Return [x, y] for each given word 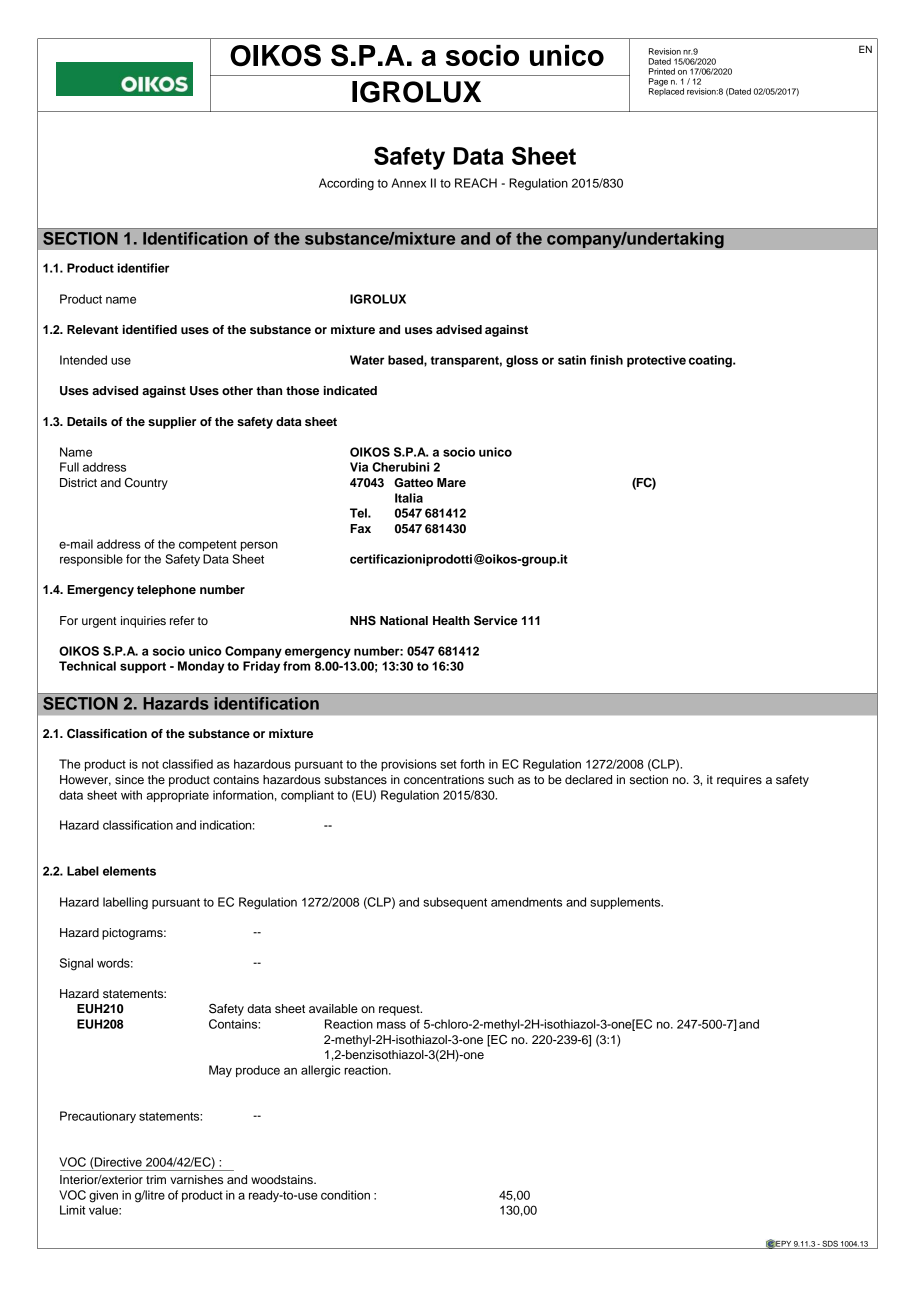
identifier [144, 268]
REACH [476, 183]
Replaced [666, 91]
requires [739, 781]
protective [656, 361]
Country [146, 484]
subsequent [455, 903]
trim [156, 1179]
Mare [451, 482]
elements [129, 871]
